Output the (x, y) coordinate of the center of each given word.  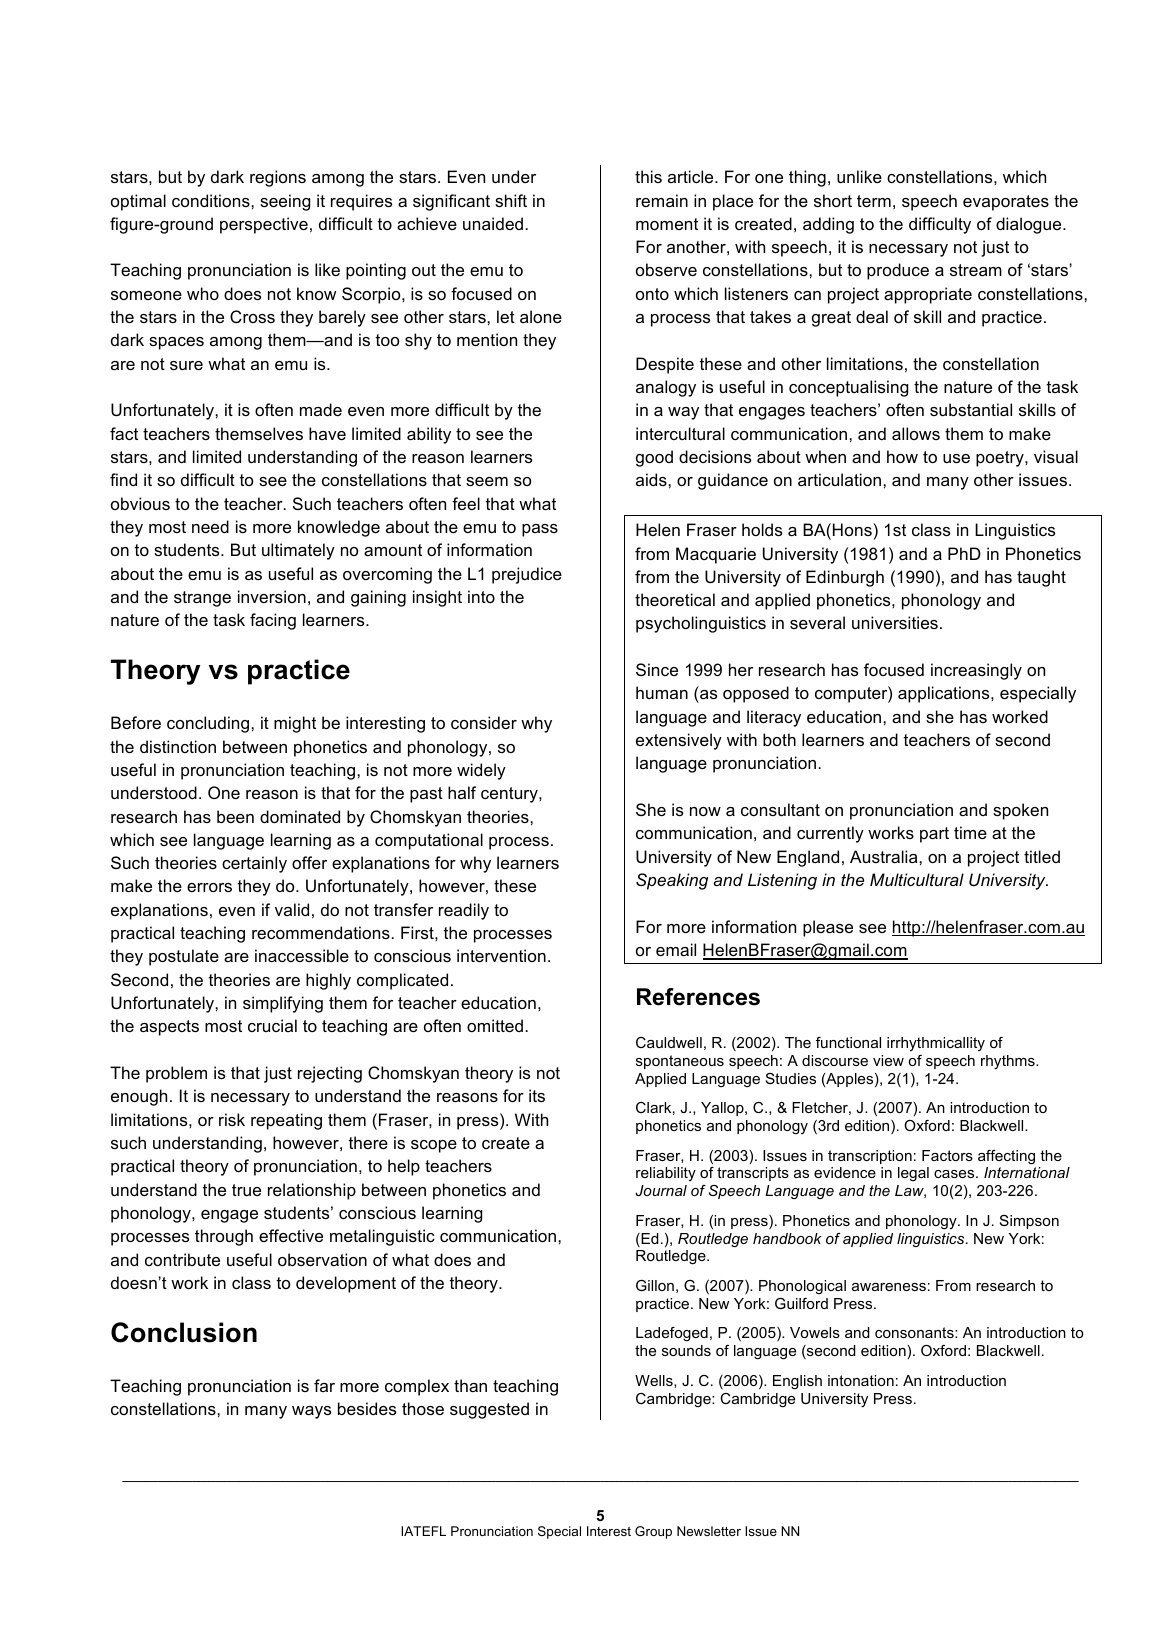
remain (662, 200)
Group (653, 1532)
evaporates (1006, 203)
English (797, 1382)
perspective (264, 225)
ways (311, 1412)
